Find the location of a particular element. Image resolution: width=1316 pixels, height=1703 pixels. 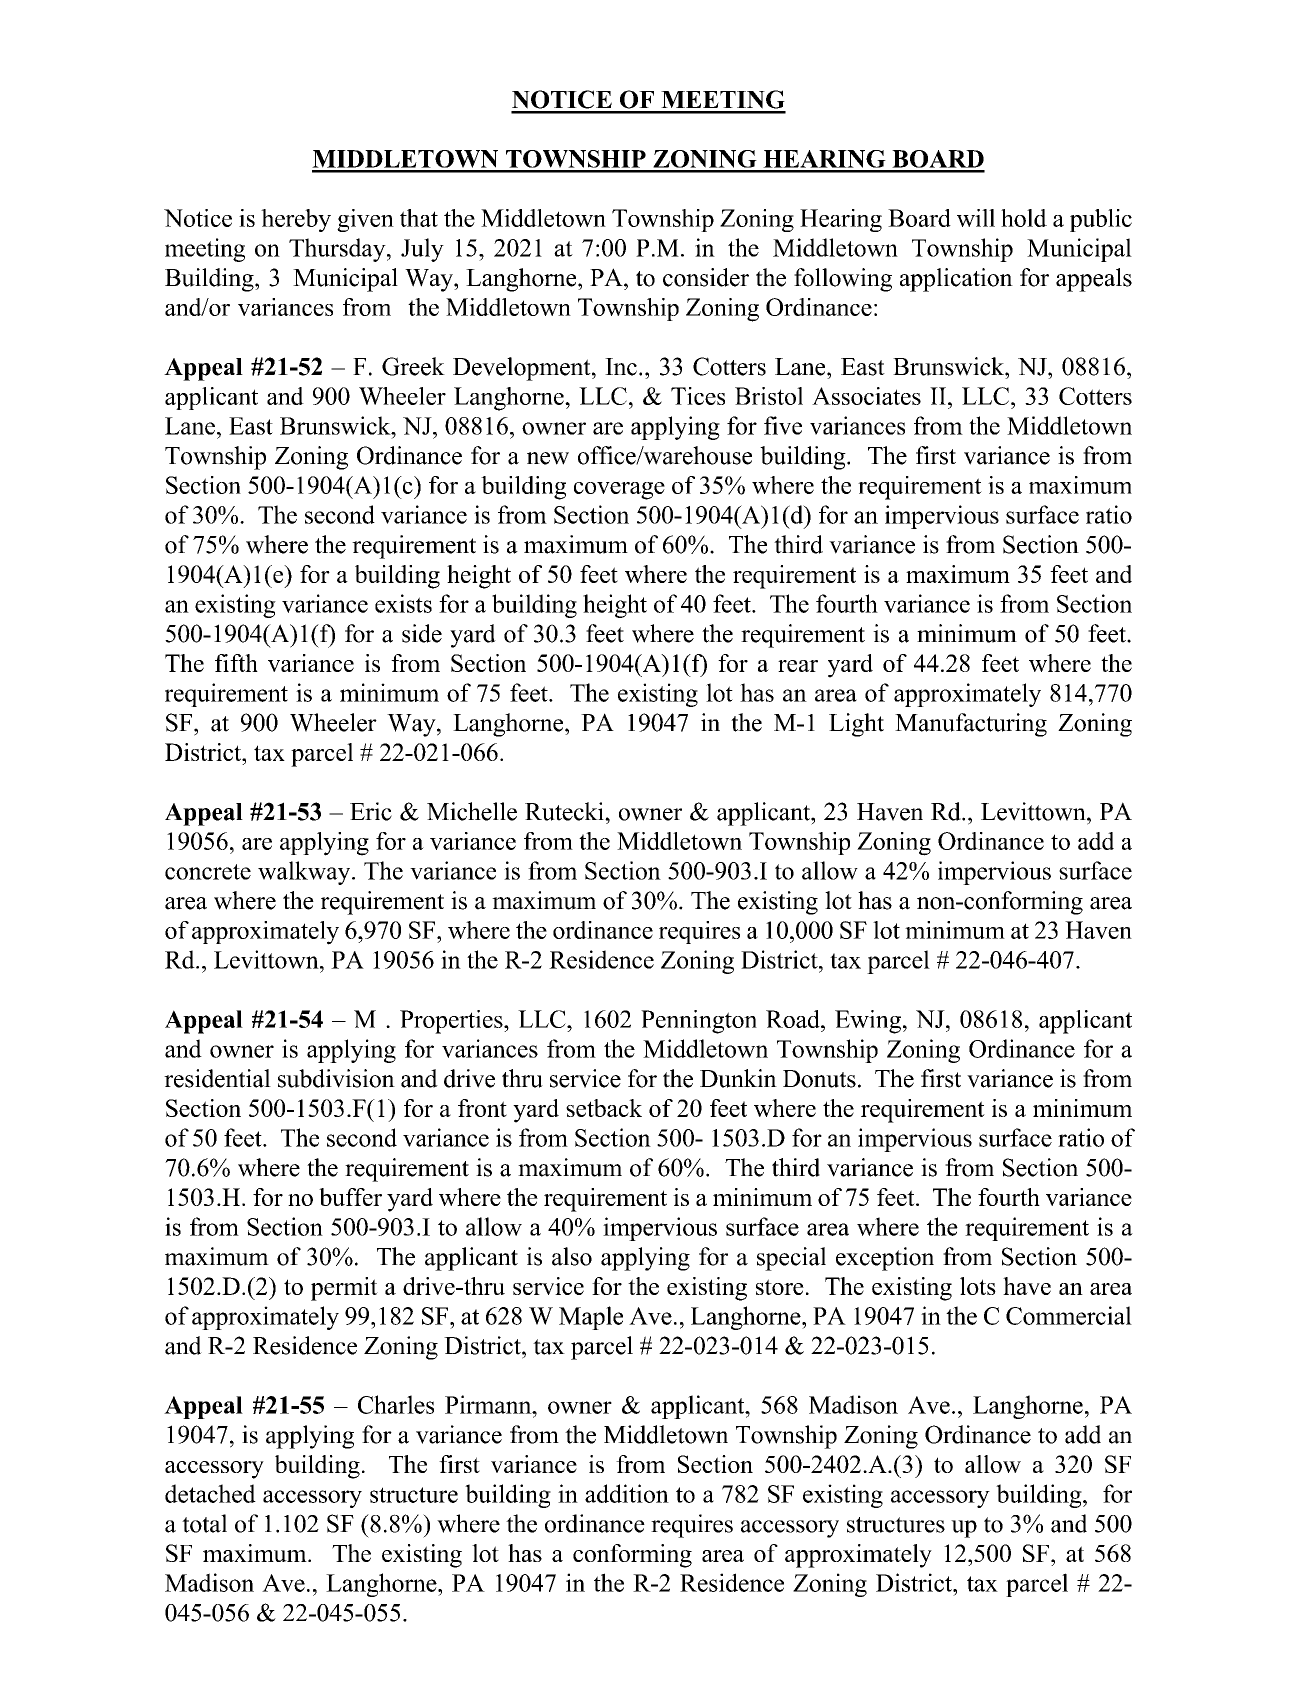

application is located at coordinates (956, 280).
